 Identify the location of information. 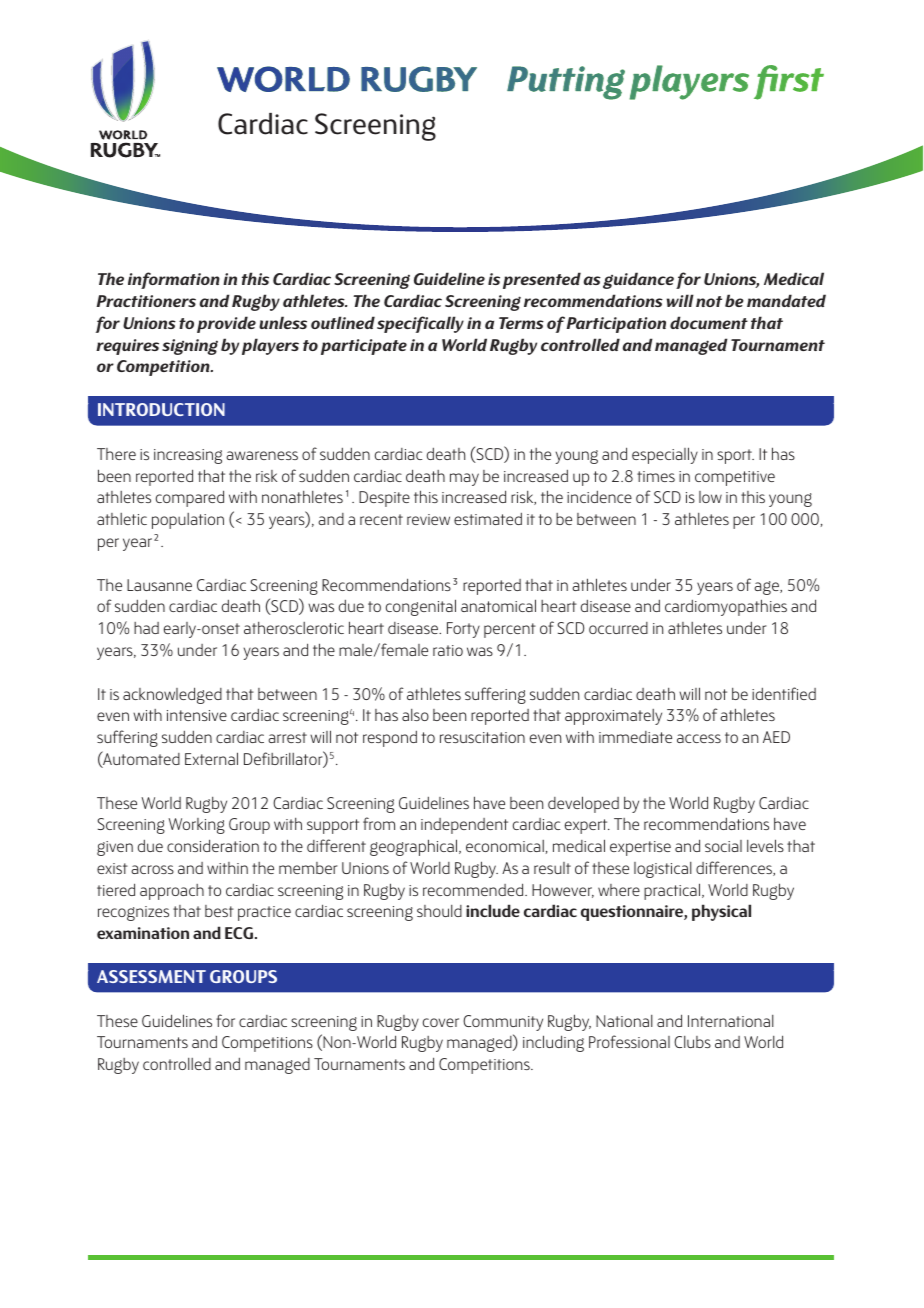
(174, 280).
